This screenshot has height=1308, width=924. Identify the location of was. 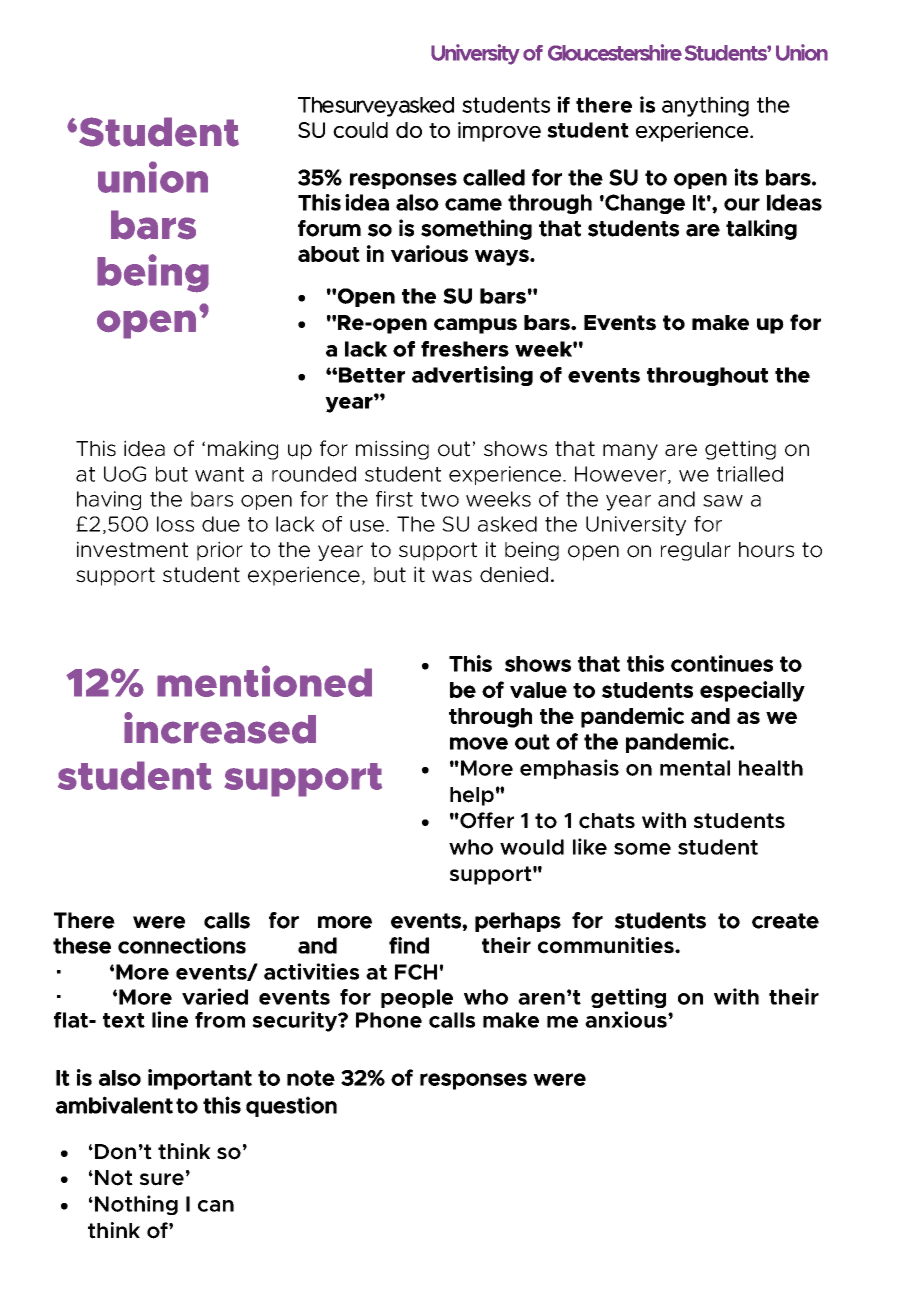
(452, 576).
